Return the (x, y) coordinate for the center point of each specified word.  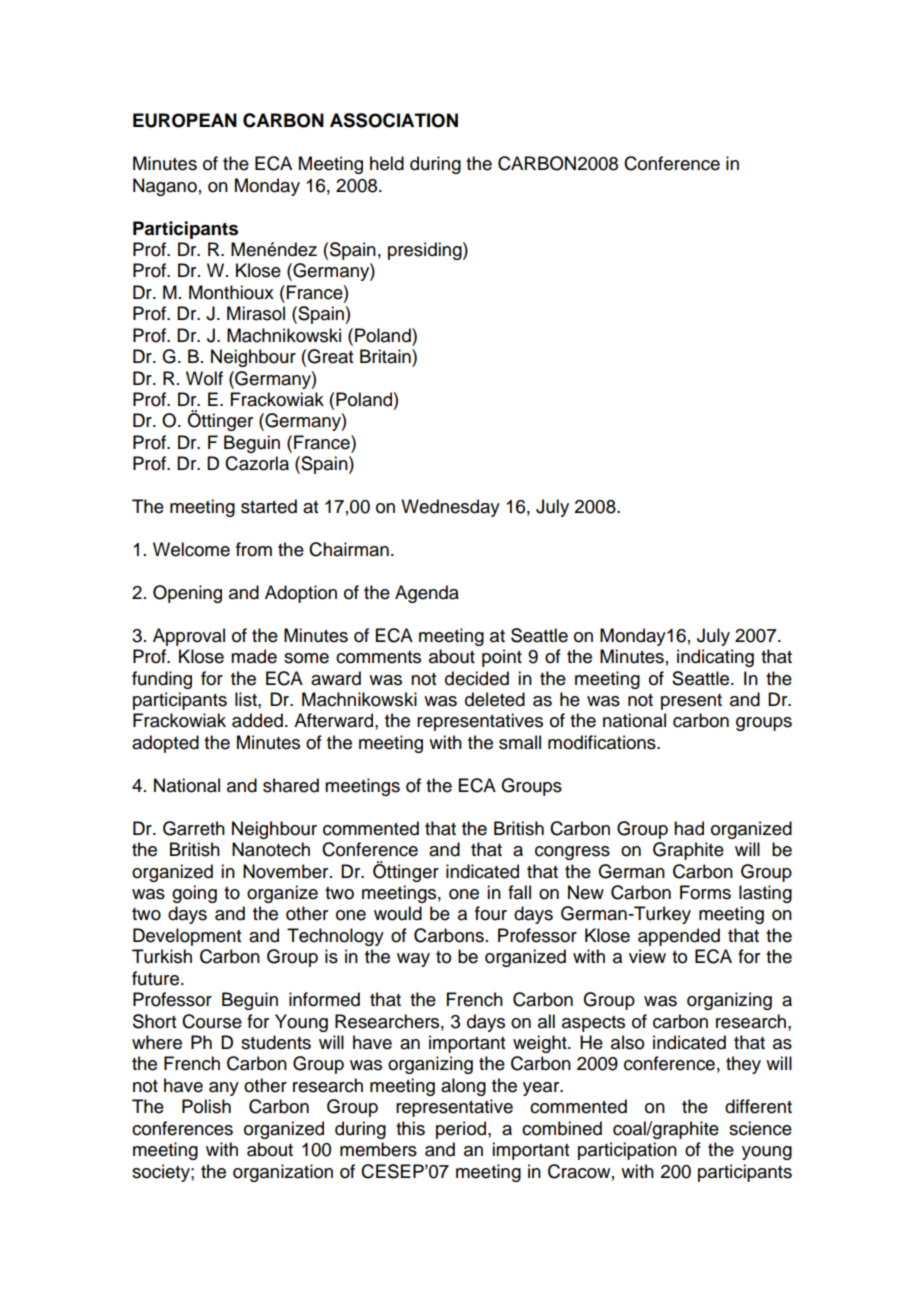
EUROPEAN (185, 120)
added (257, 720)
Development (187, 937)
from (254, 549)
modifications (603, 742)
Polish (206, 1106)
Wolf (204, 378)
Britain (386, 356)
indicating (715, 658)
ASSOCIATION (394, 120)
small (520, 742)
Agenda (427, 594)
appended (679, 937)
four (491, 913)
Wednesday (450, 508)
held (387, 163)
